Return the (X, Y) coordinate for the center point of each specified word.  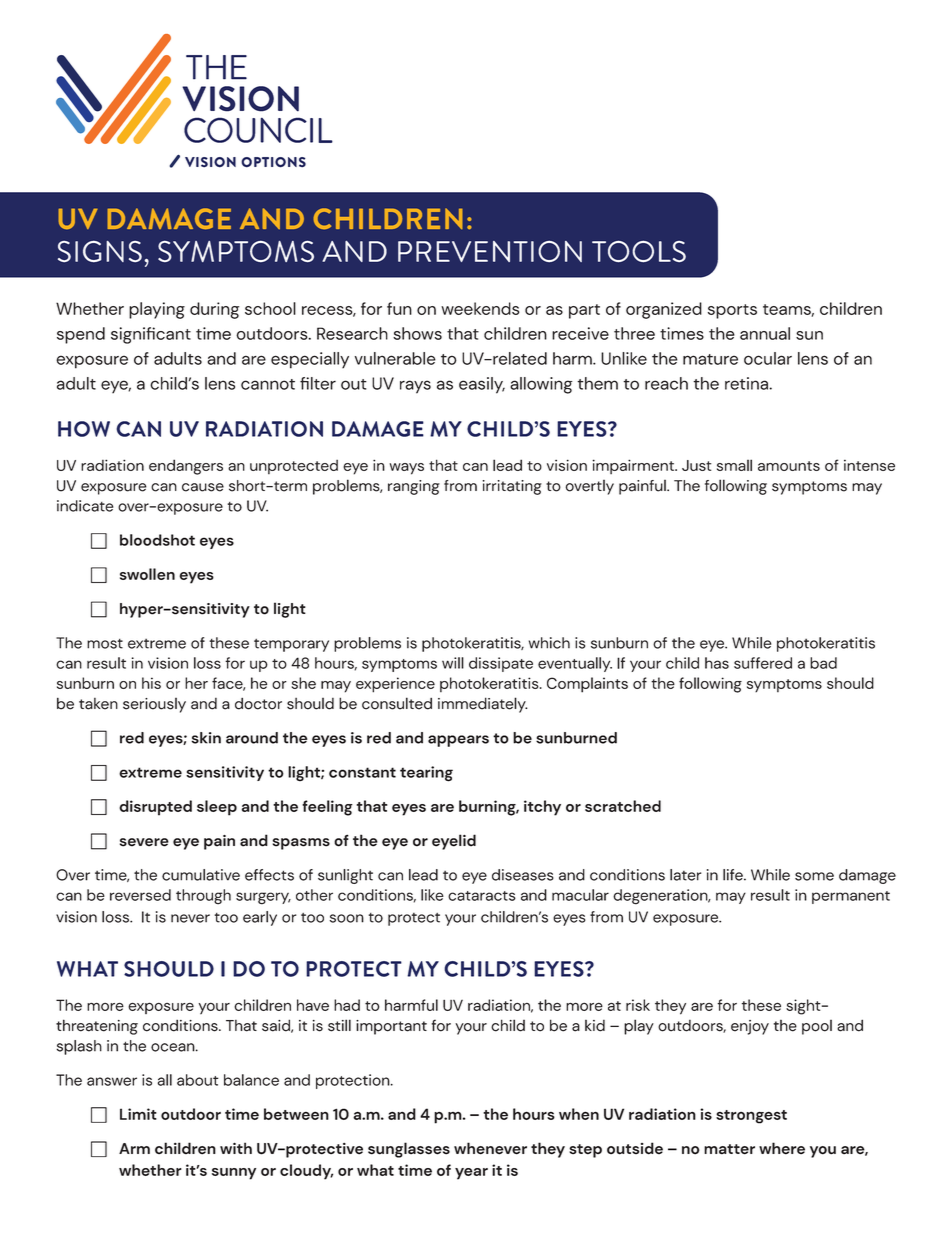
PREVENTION (490, 251)
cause (203, 487)
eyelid (454, 842)
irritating (512, 487)
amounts (789, 466)
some (814, 876)
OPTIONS (273, 162)
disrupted (155, 808)
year (471, 1174)
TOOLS (639, 251)
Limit (138, 1114)
